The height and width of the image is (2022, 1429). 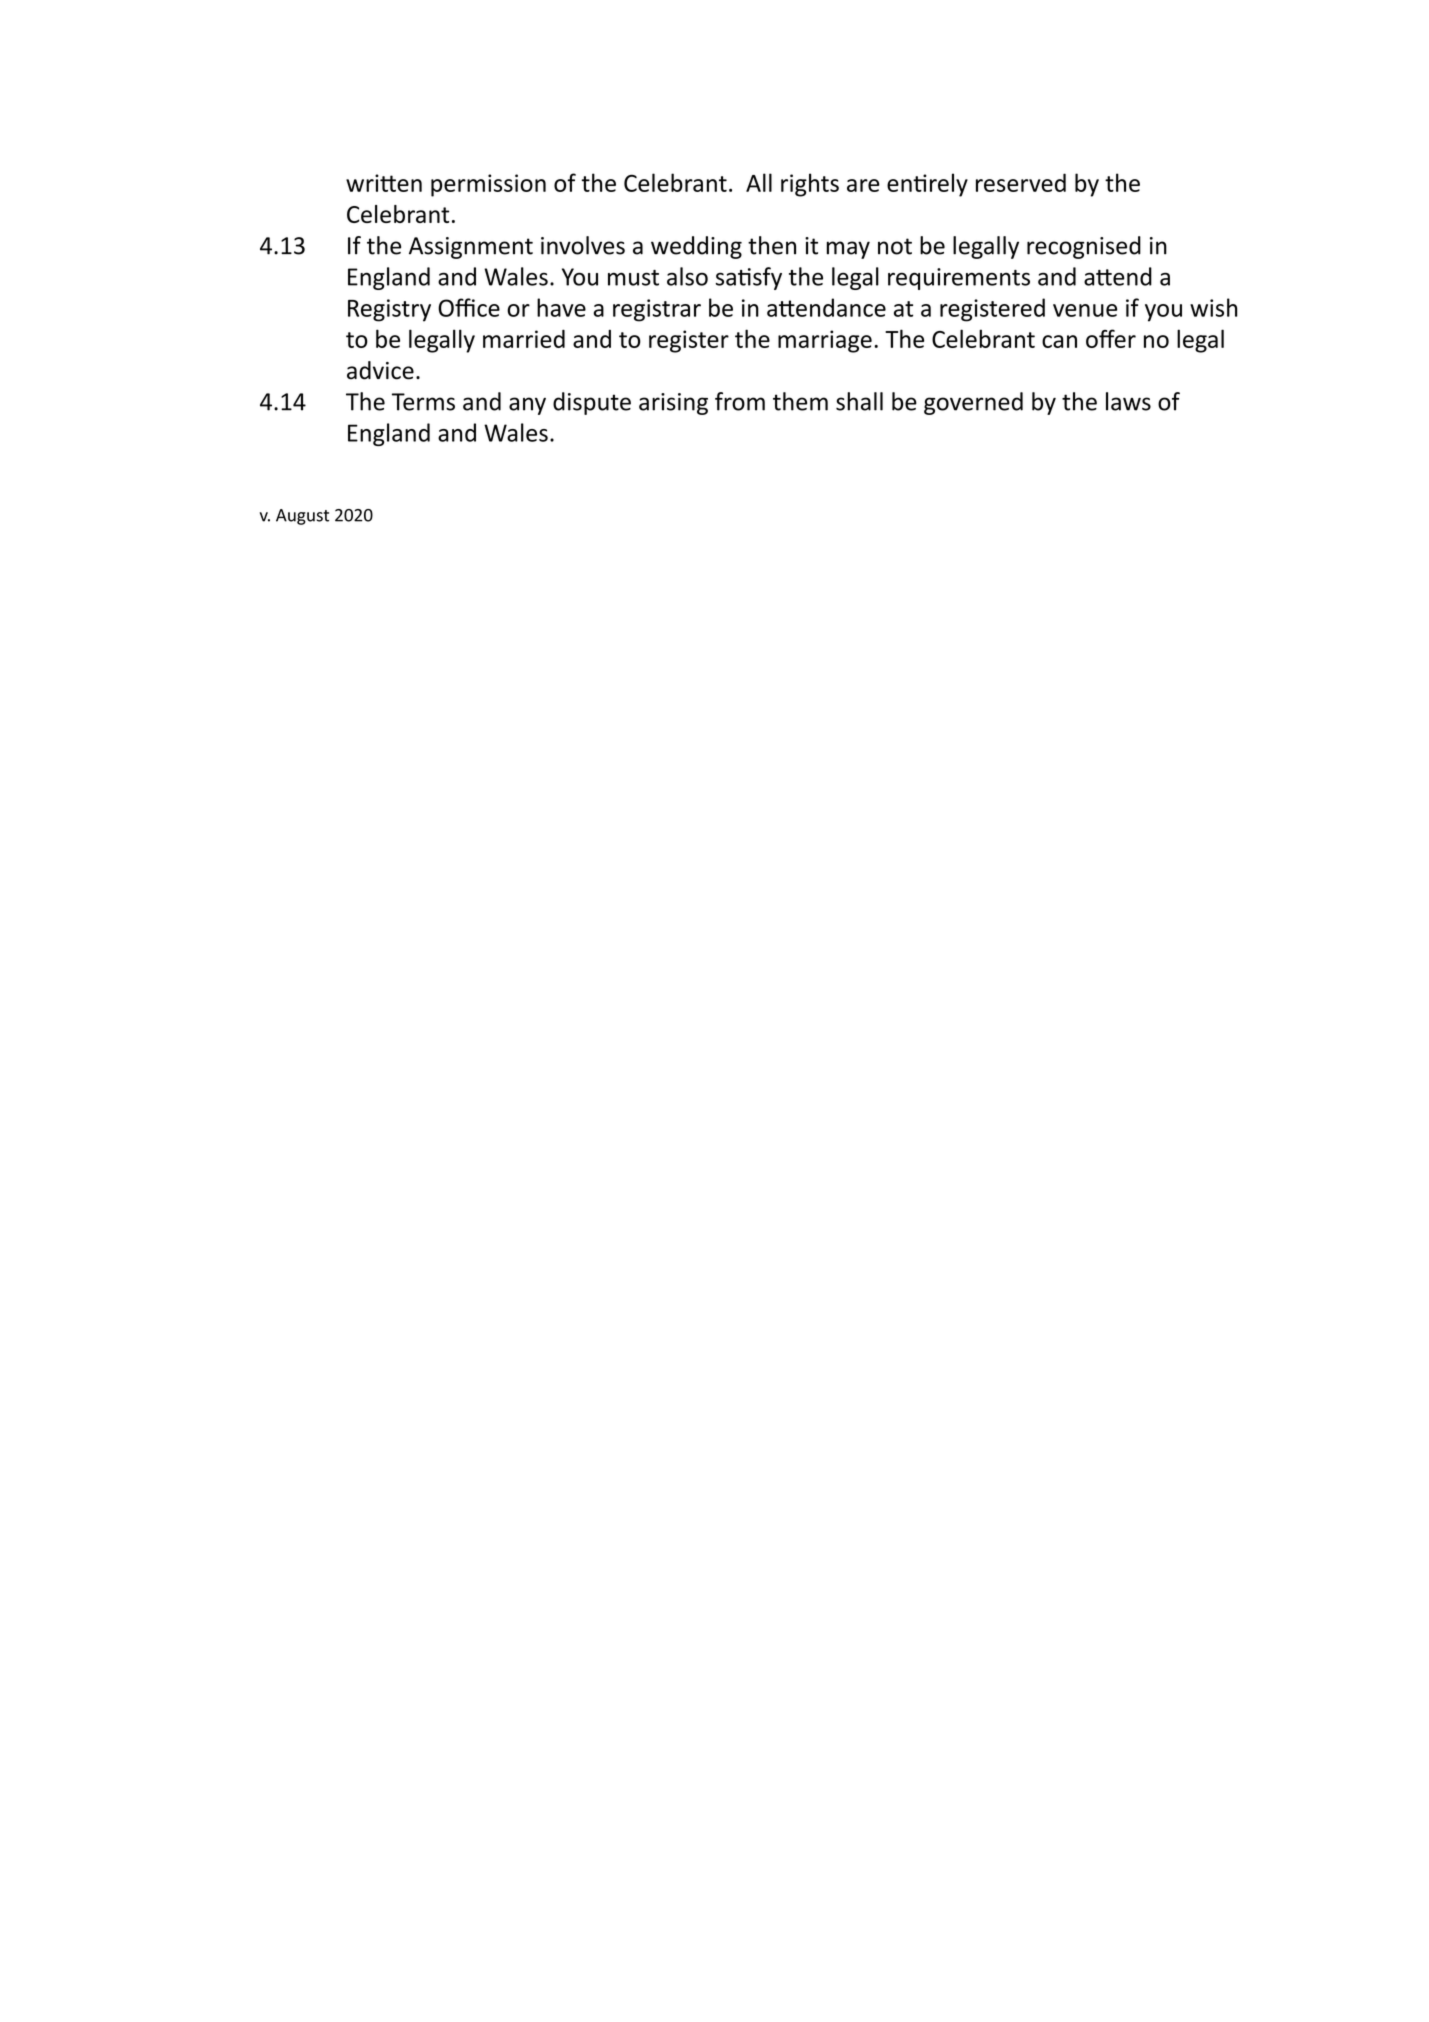 I want to click on arising, so click(x=673, y=404).
